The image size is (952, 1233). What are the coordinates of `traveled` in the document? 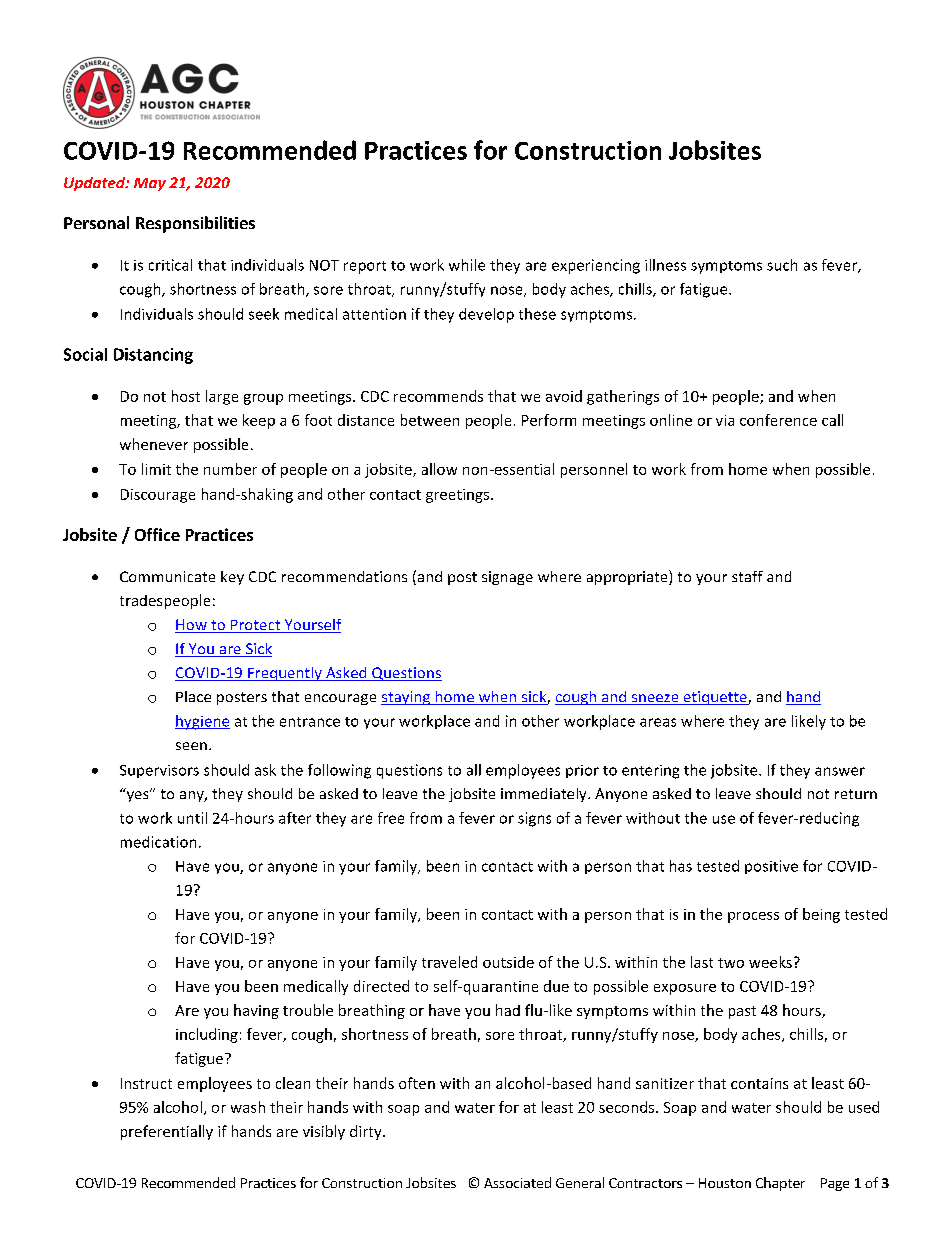 It's located at (449, 962).
